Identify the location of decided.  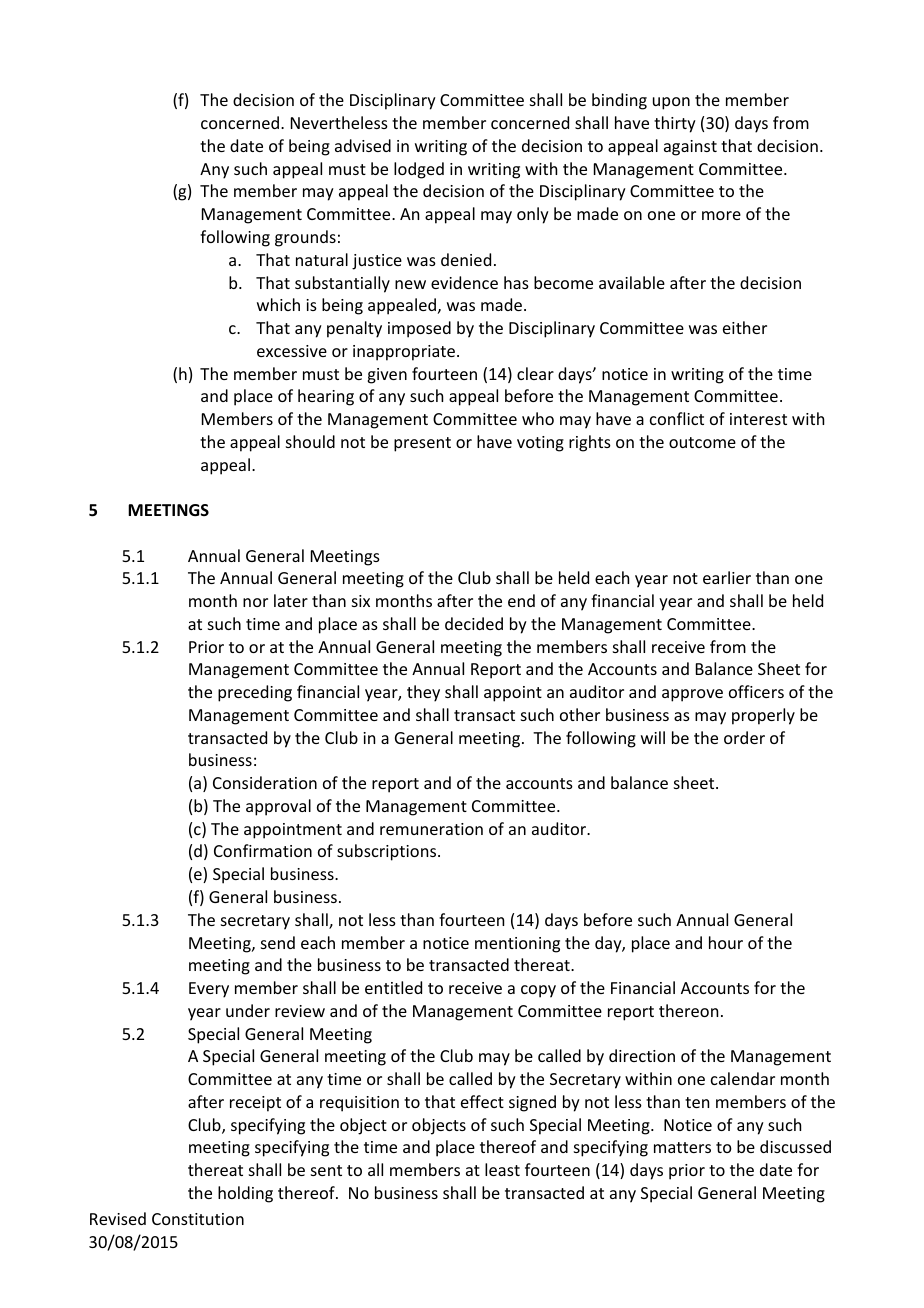
(474, 623).
